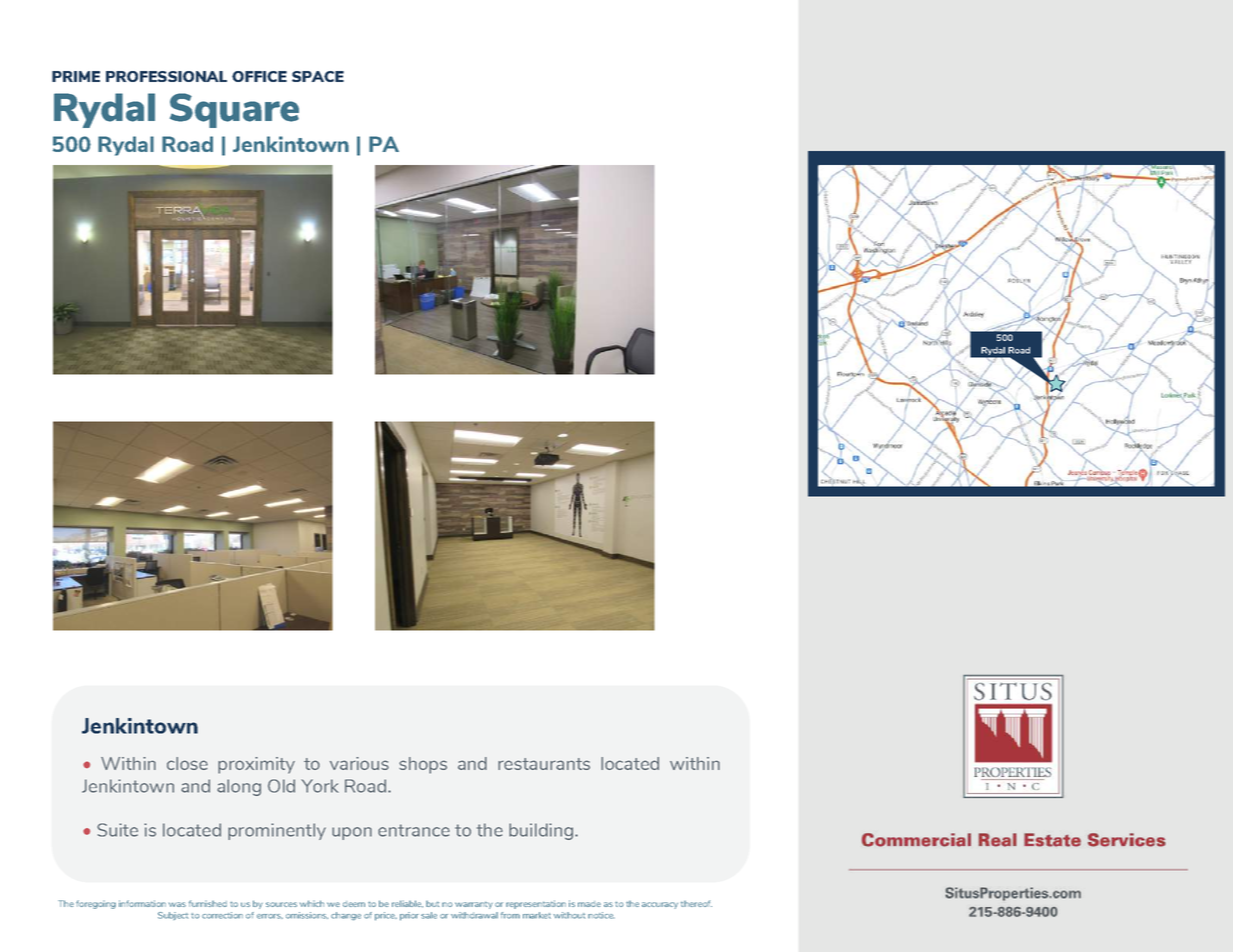  I want to click on price, so click(386, 916).
